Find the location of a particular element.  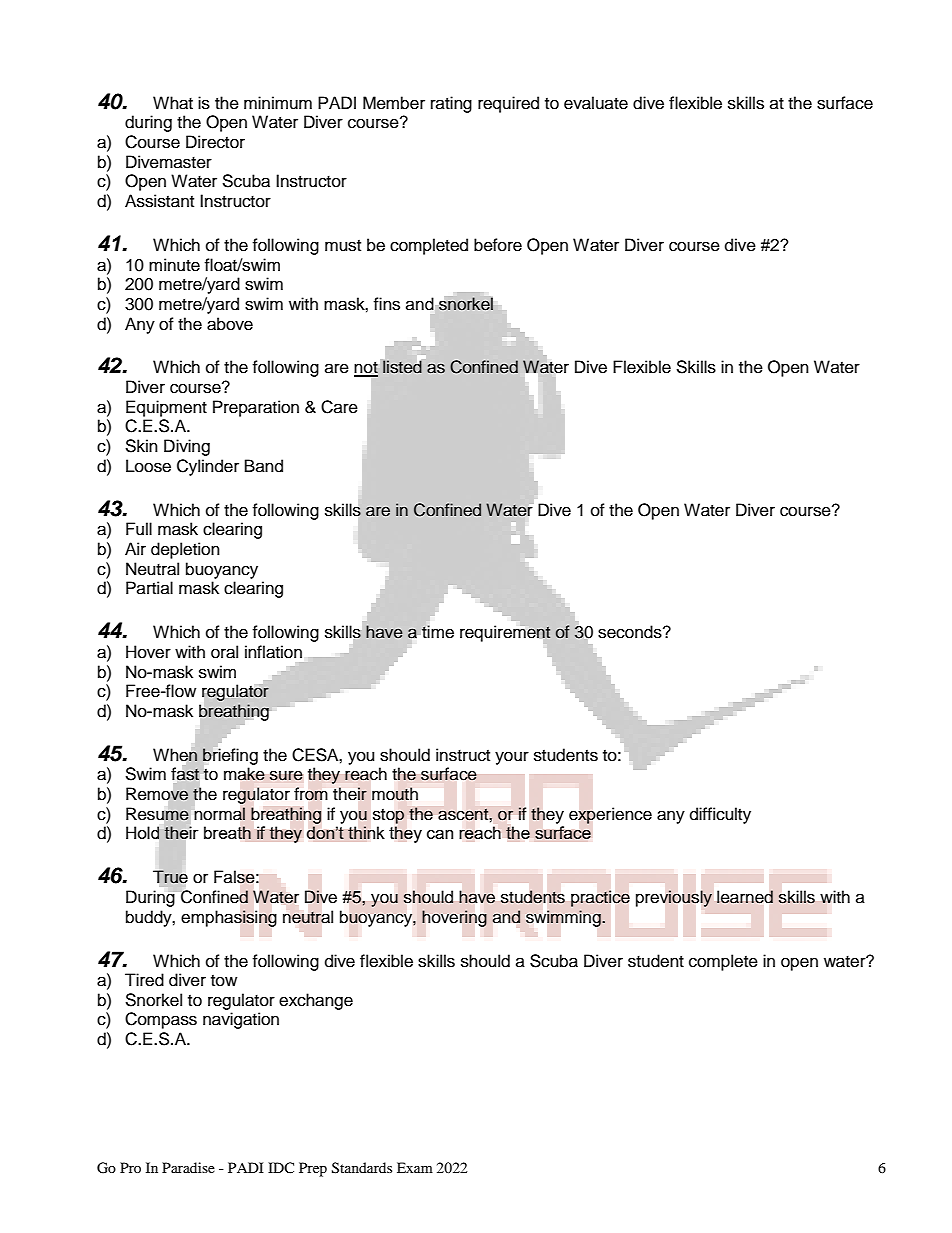

Director is located at coordinates (215, 142).
